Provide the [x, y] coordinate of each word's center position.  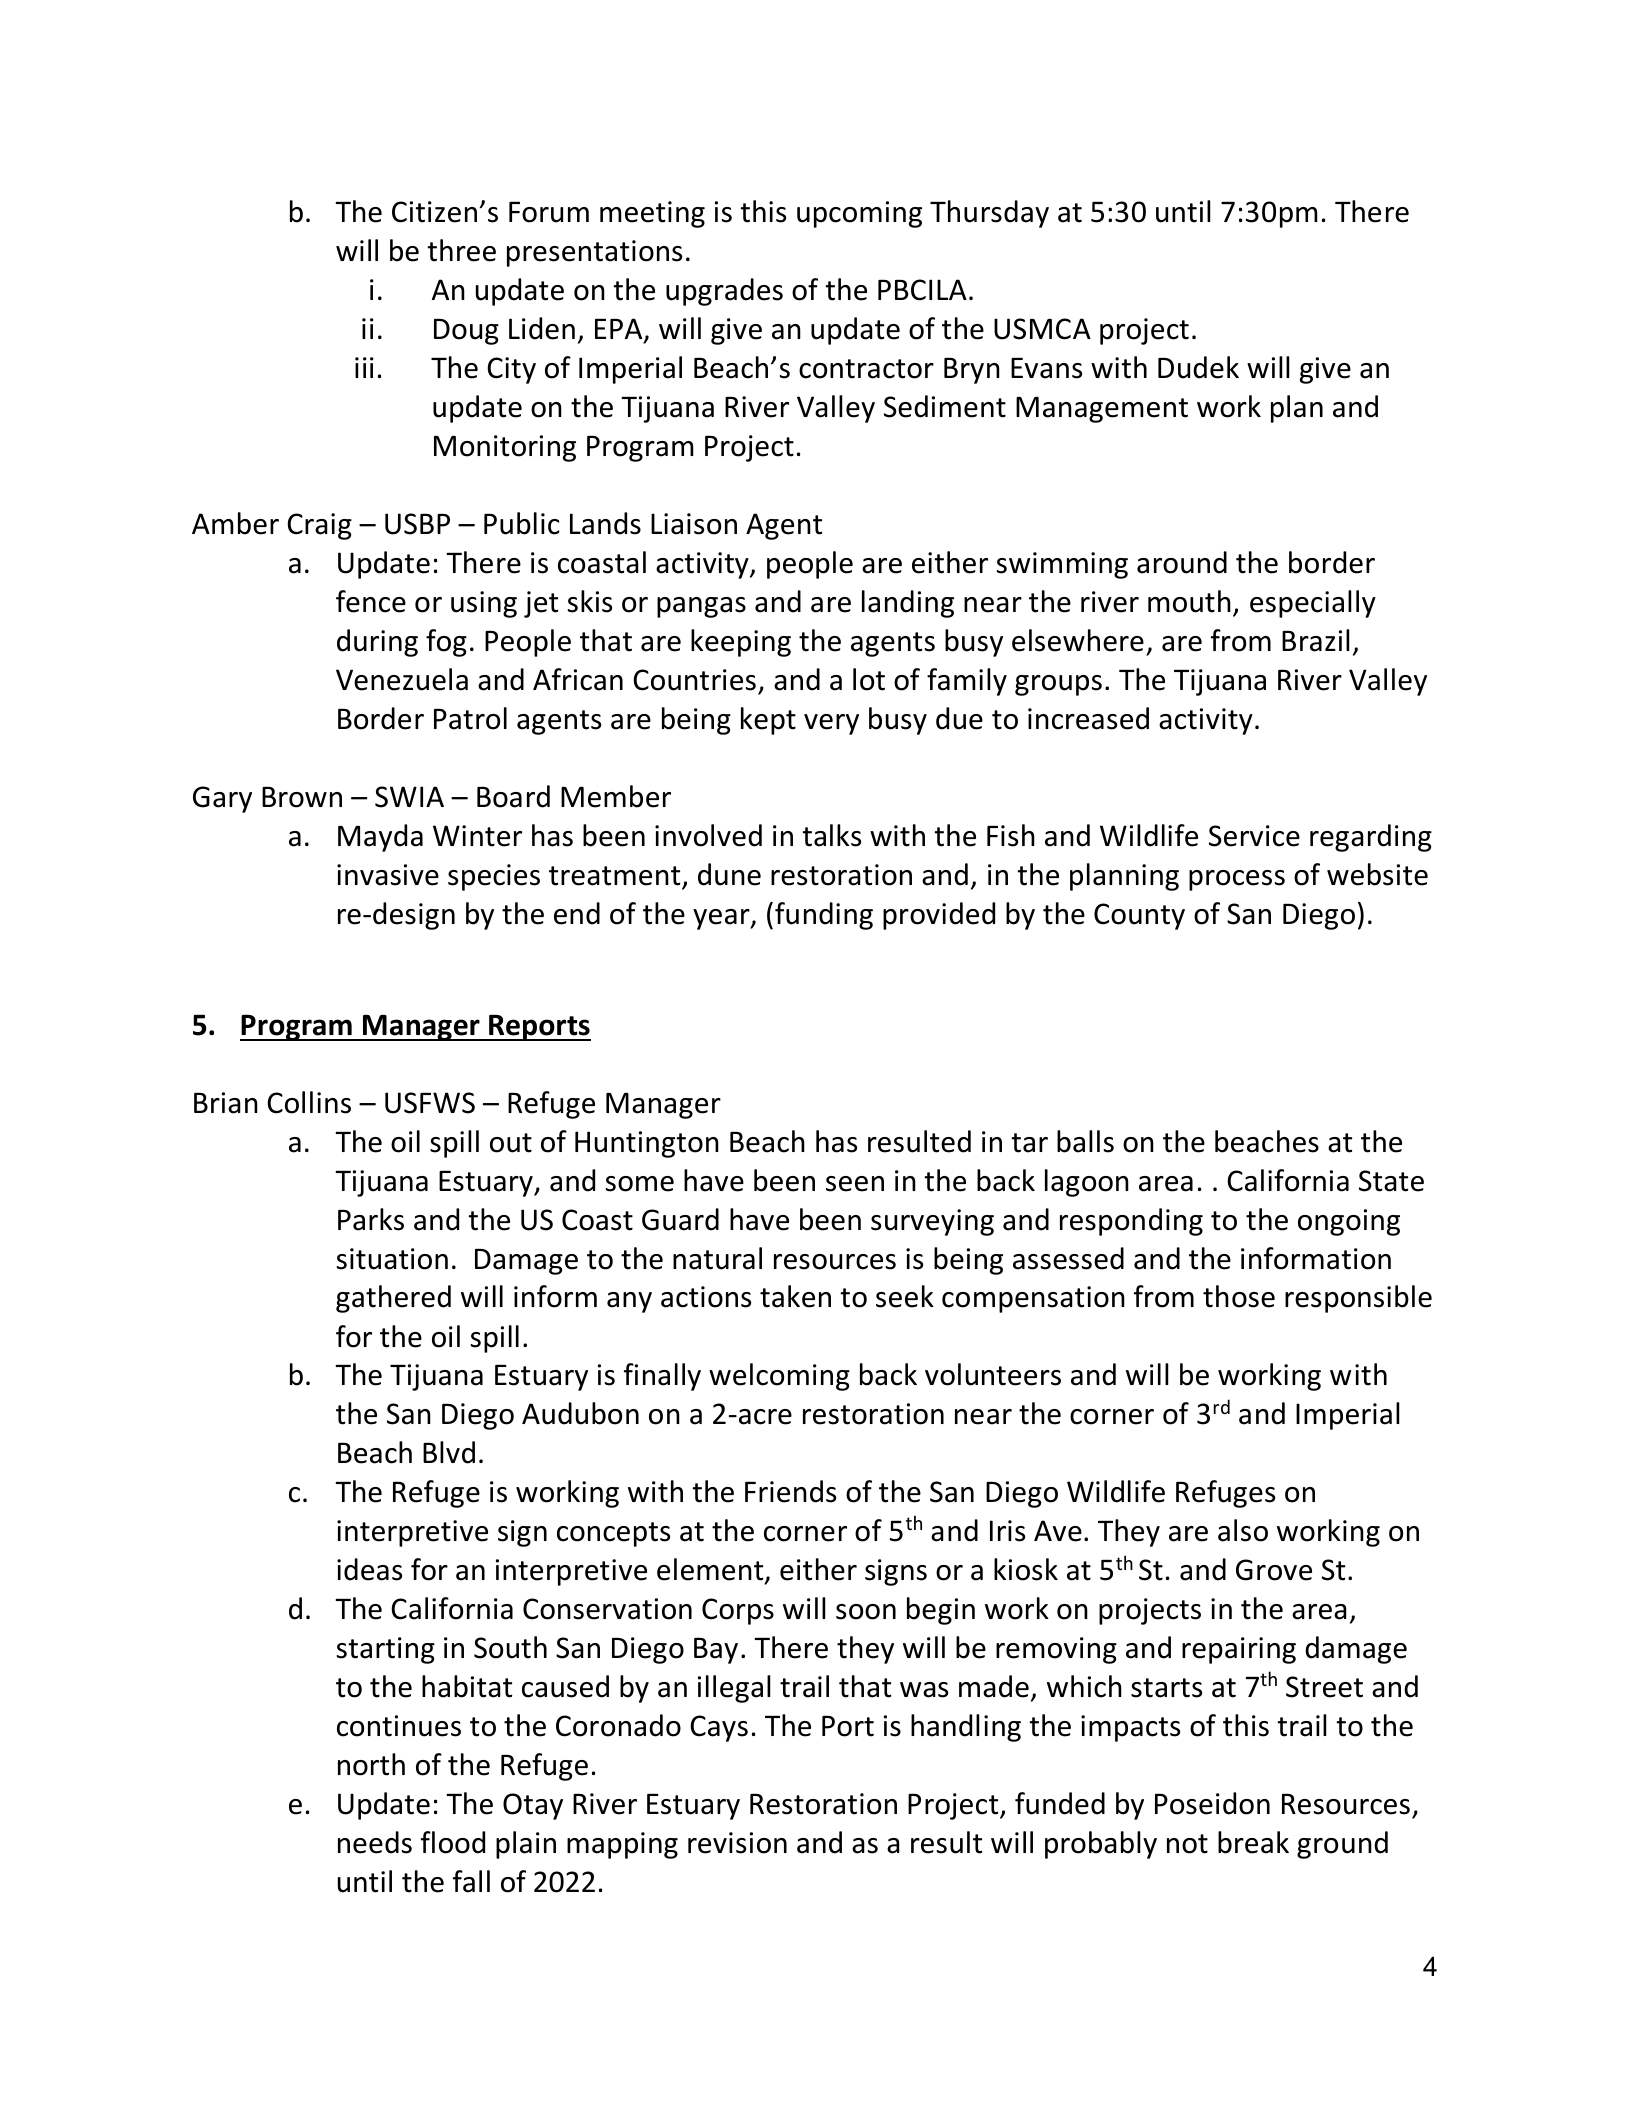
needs [375, 1842]
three [461, 250]
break [1253, 1842]
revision [737, 1843]
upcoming [859, 214]
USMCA [1042, 329]
